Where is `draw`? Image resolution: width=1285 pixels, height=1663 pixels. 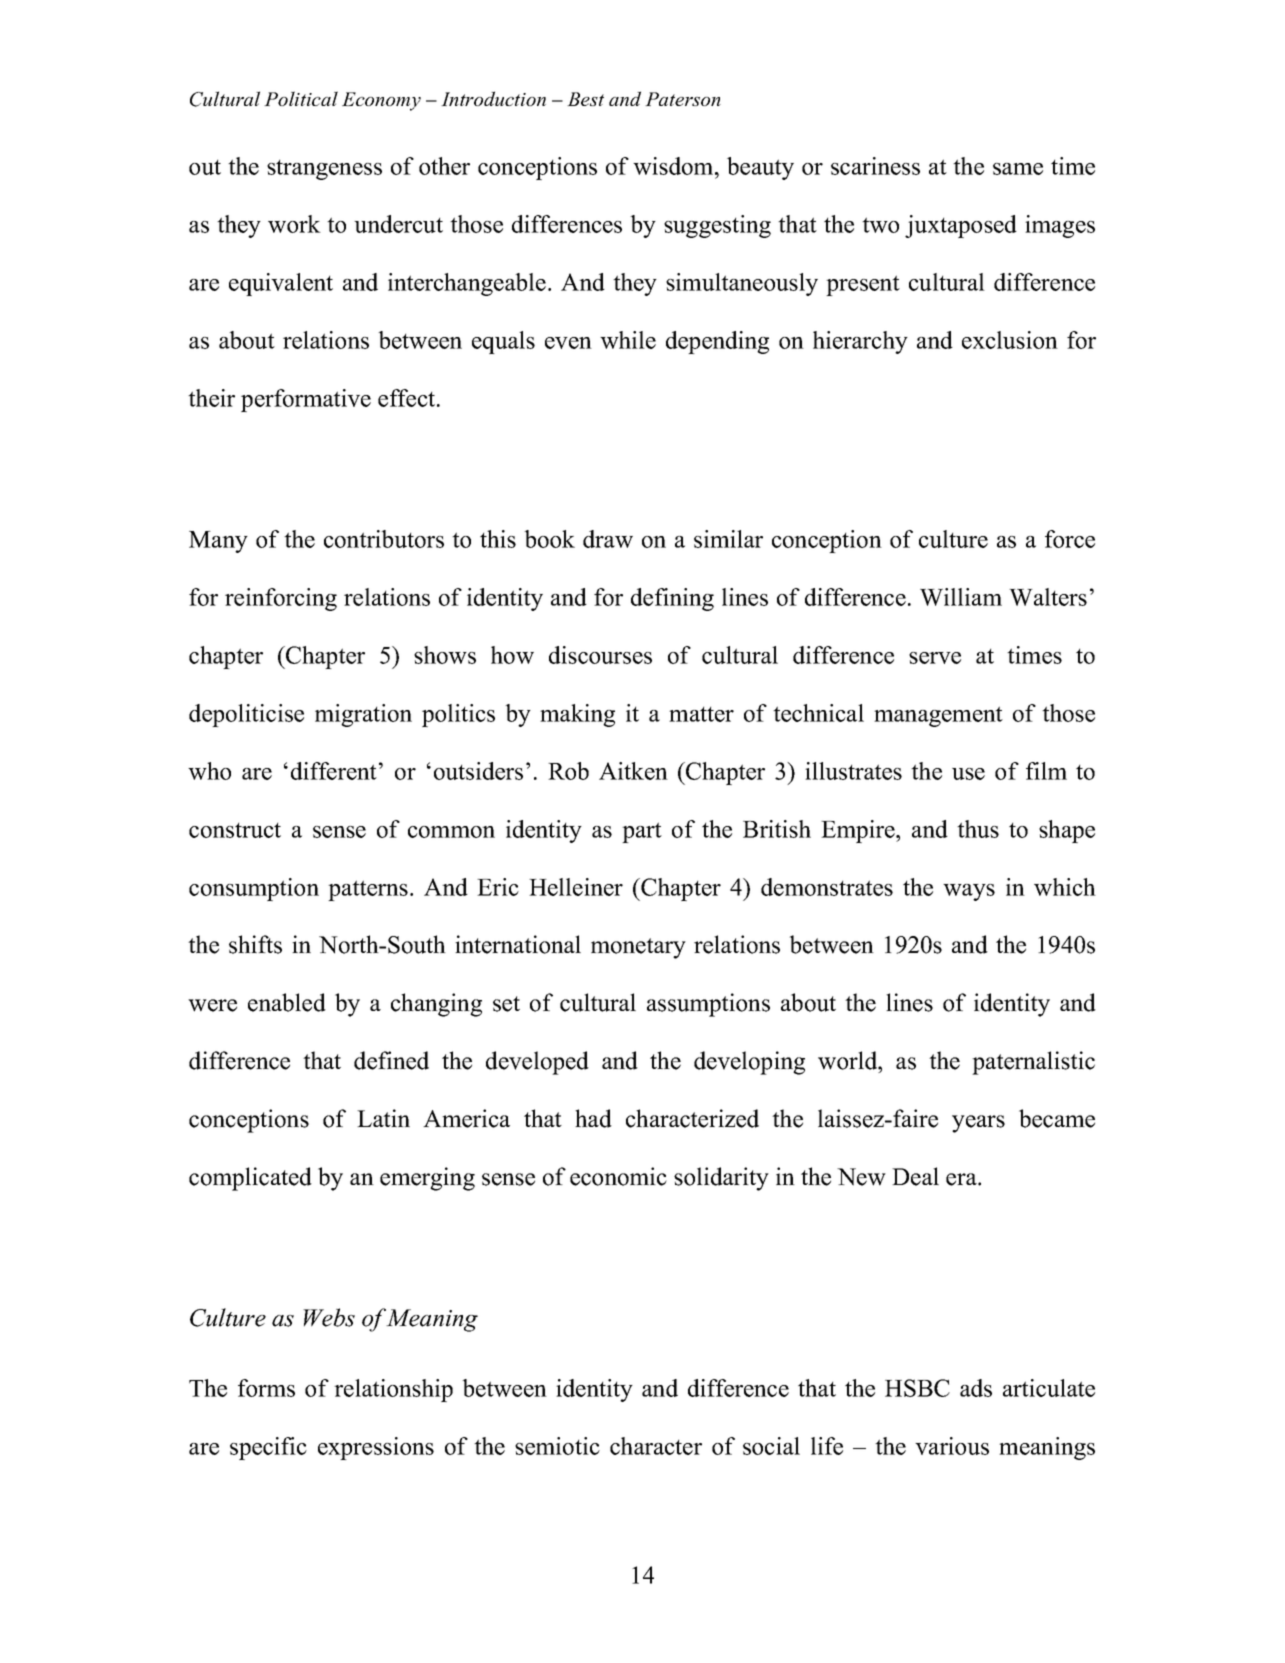 draw is located at coordinates (608, 539).
